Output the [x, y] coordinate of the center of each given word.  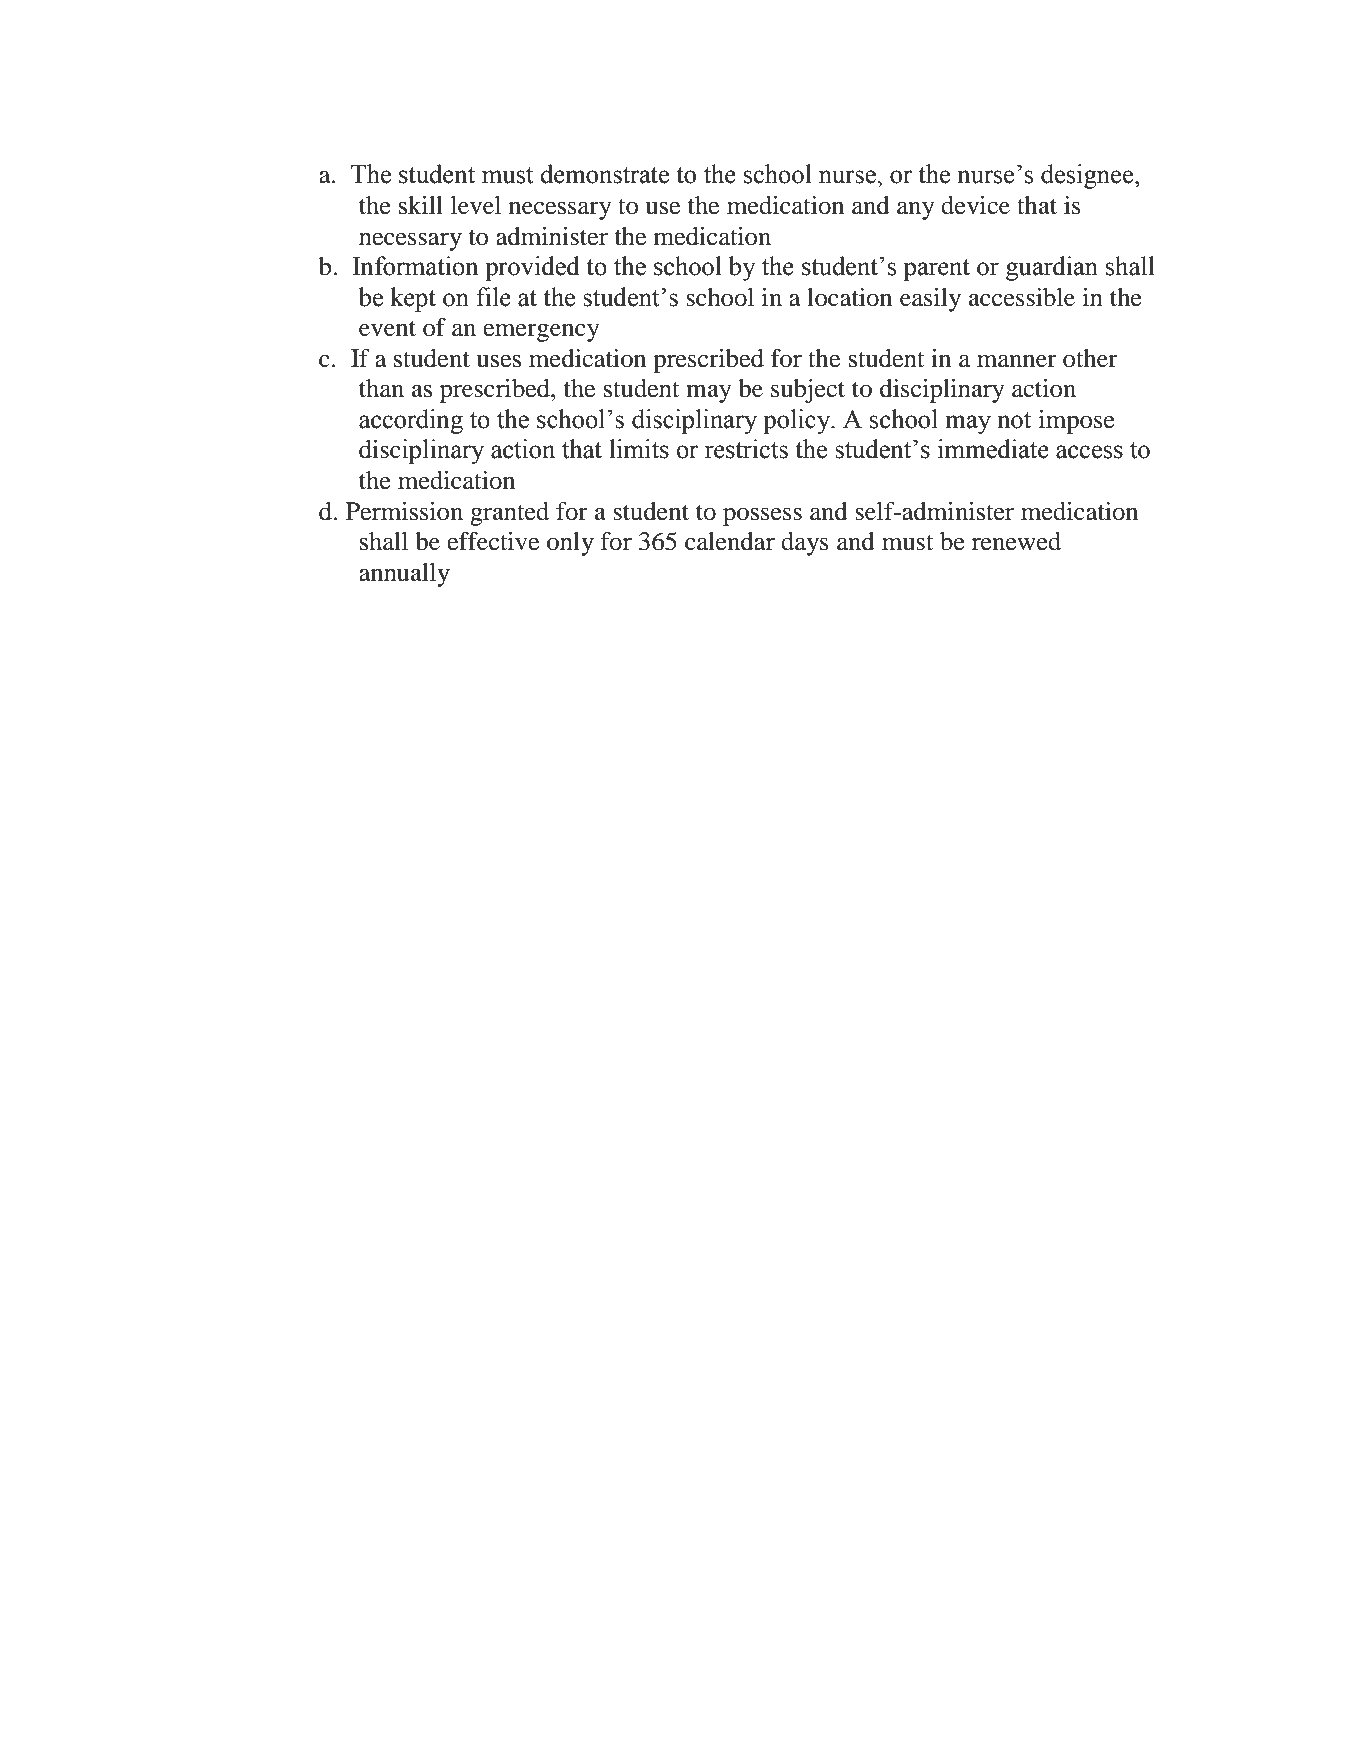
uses [498, 361]
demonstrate [604, 174]
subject [808, 391]
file [493, 297]
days [805, 544]
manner [1017, 361]
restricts [746, 449]
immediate [993, 449]
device [975, 205]
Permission [404, 511]
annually [404, 575]
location [849, 297]
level [476, 205]
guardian [1052, 268]
